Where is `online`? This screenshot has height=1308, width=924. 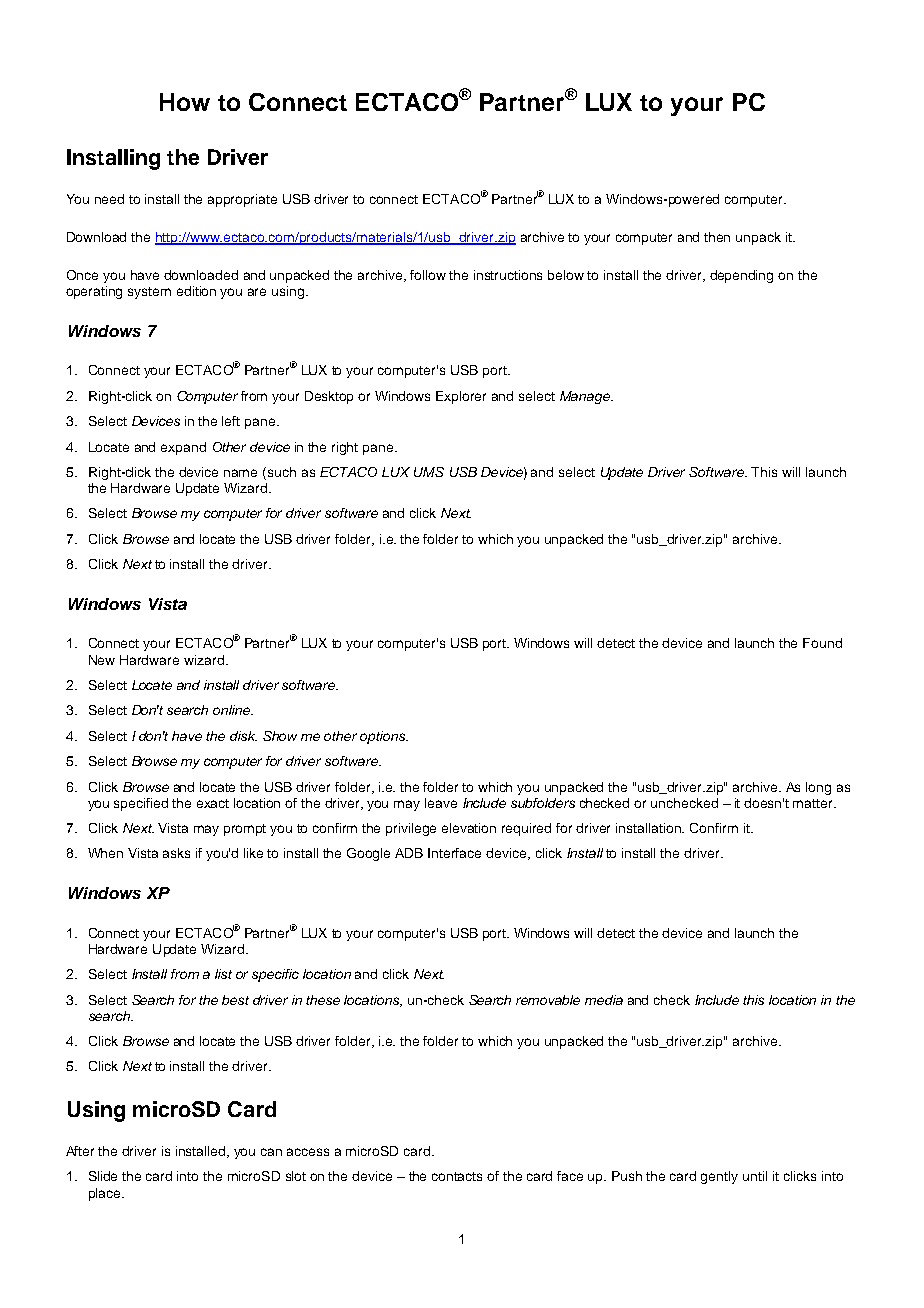
online is located at coordinates (233, 710).
